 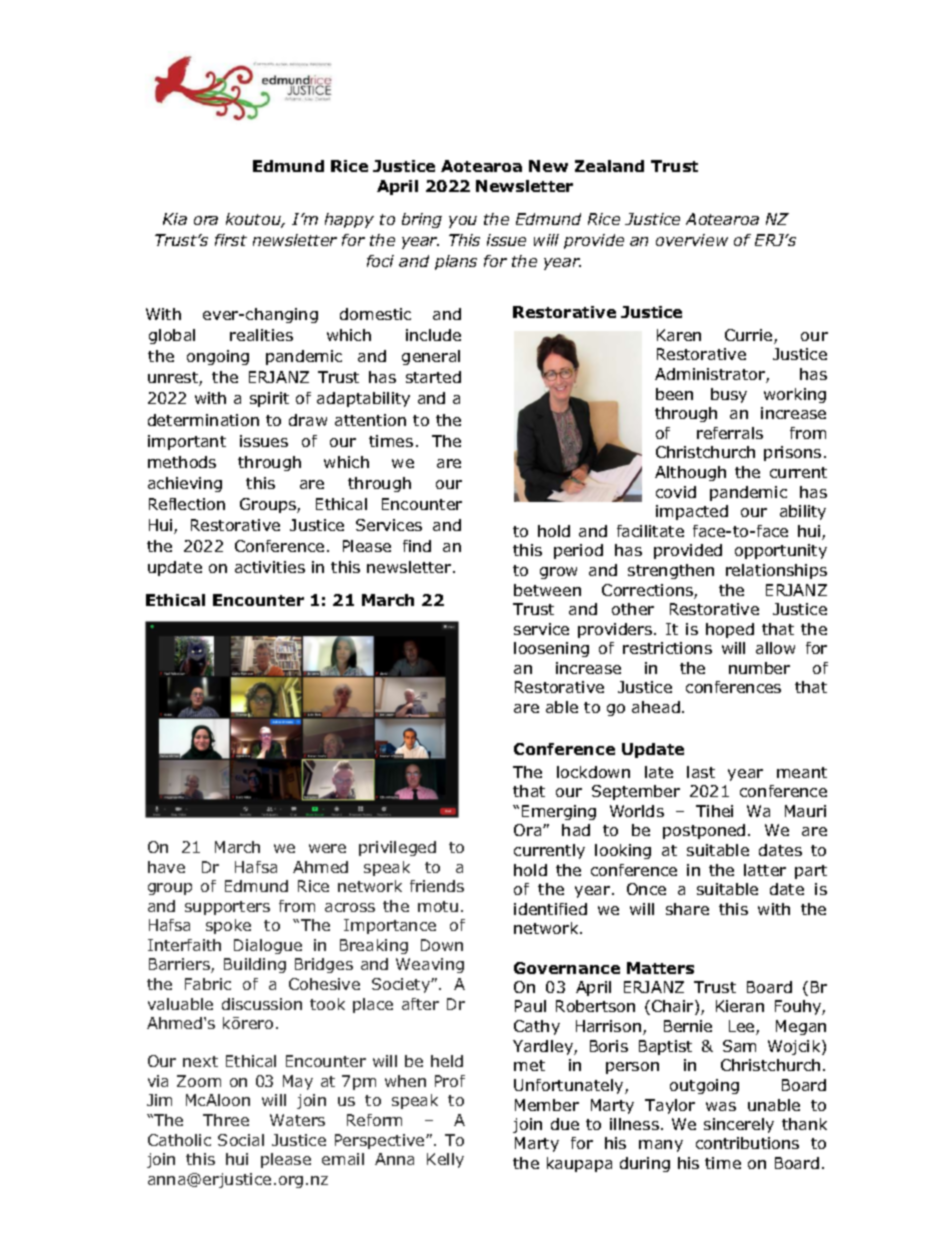 I want to click on Emerging, so click(x=559, y=812).
